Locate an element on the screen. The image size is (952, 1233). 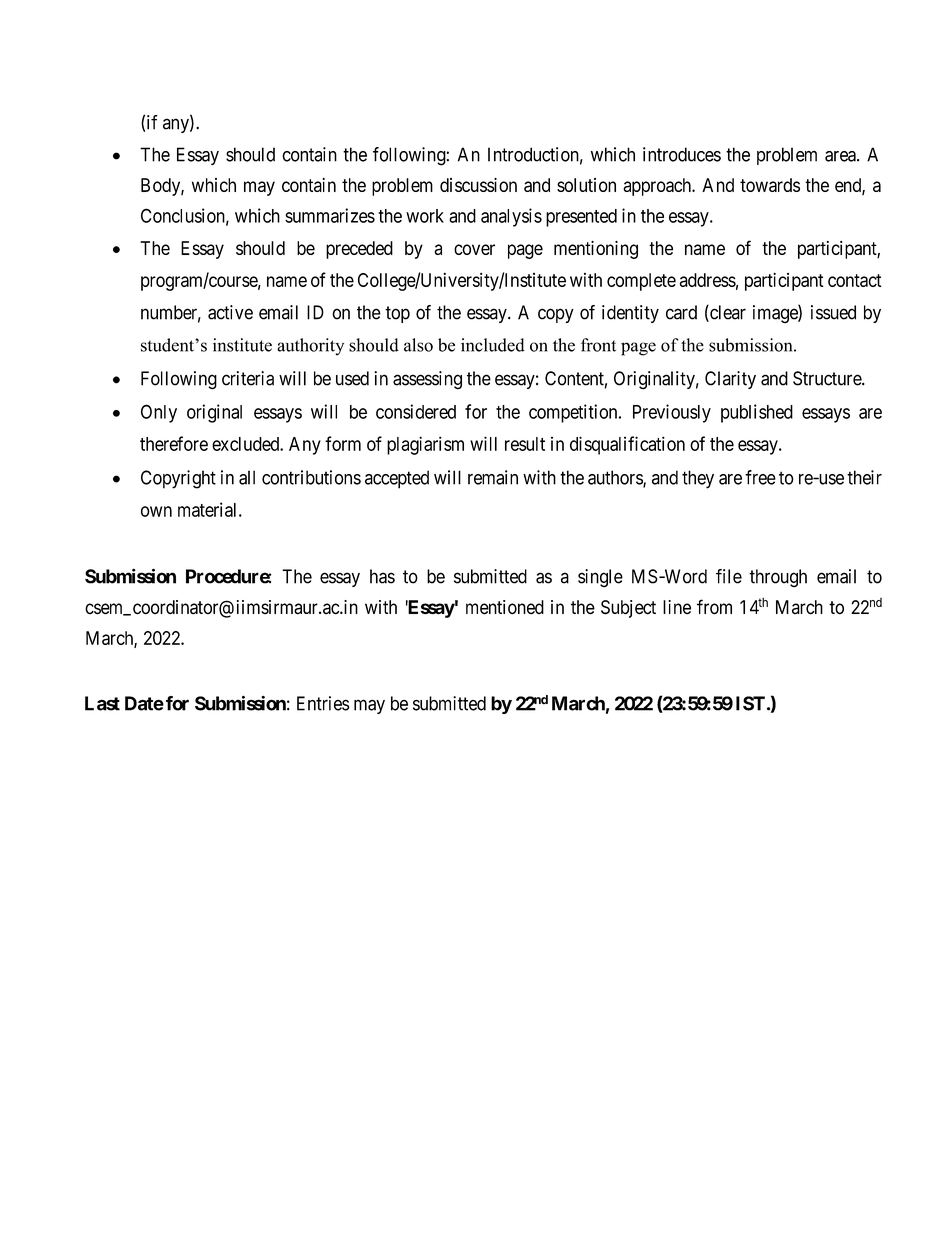
Last is located at coordinates (102, 703).
